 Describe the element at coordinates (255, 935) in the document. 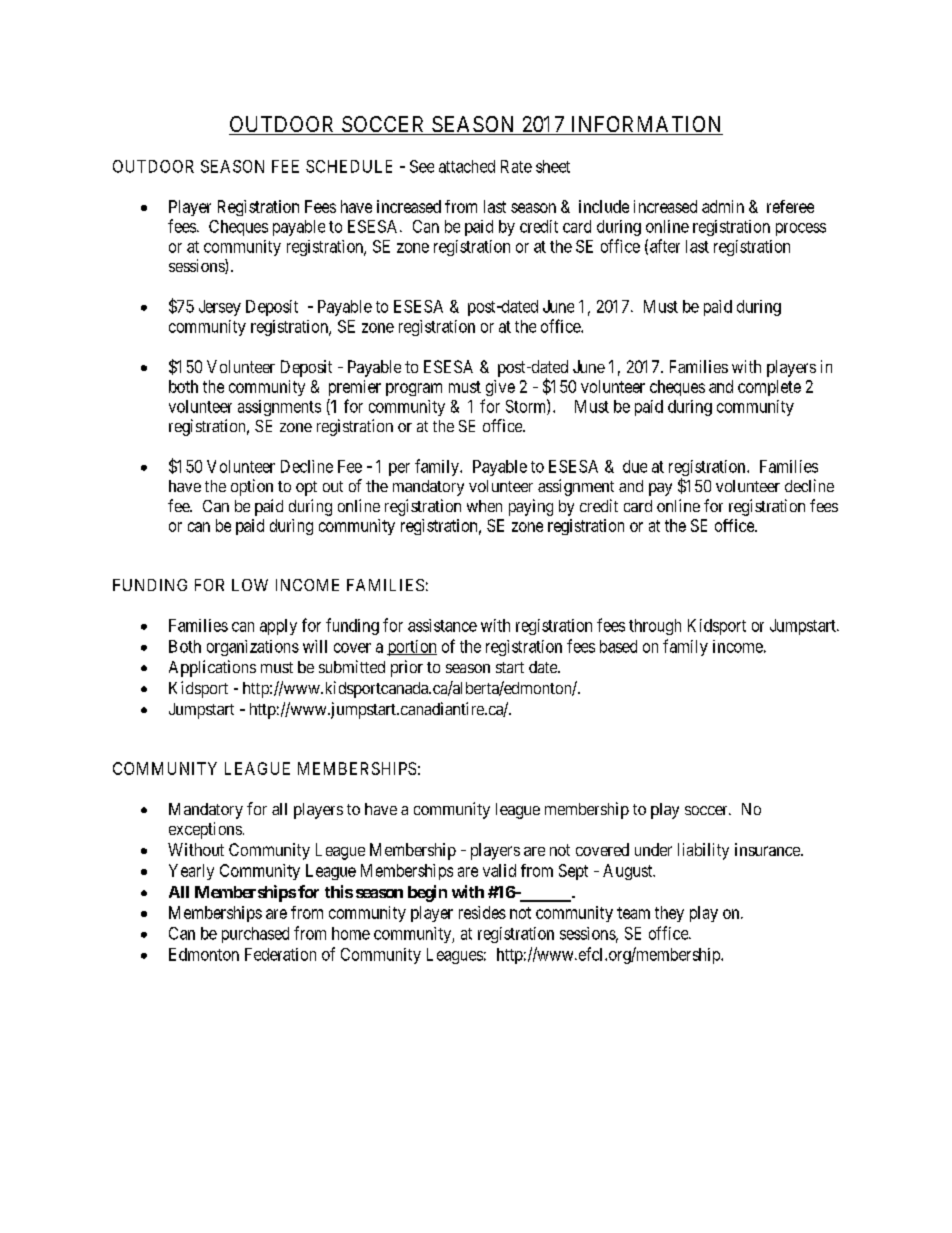

I see `purchased` at that location.
